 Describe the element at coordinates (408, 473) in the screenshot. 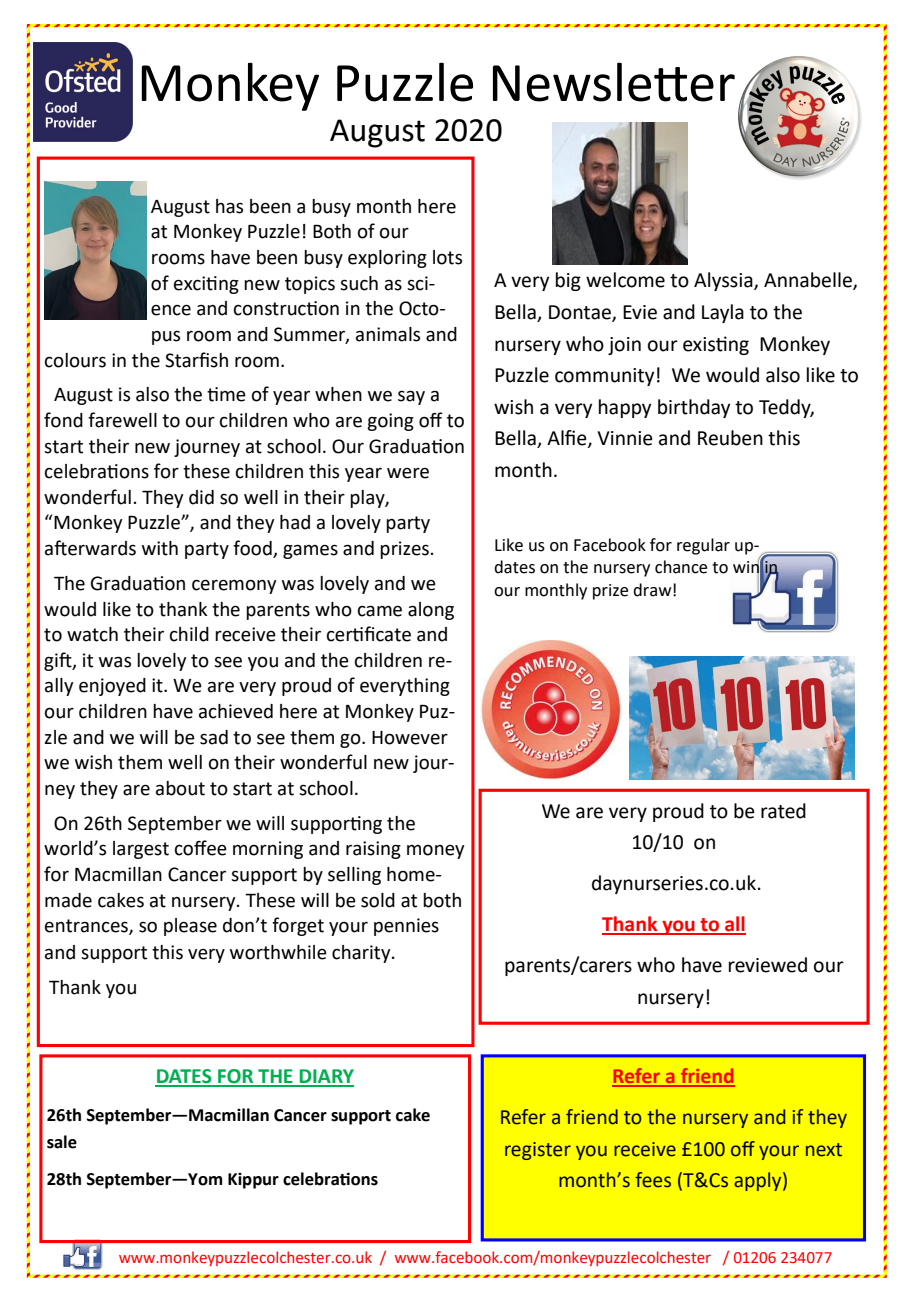

I see `were` at that location.
